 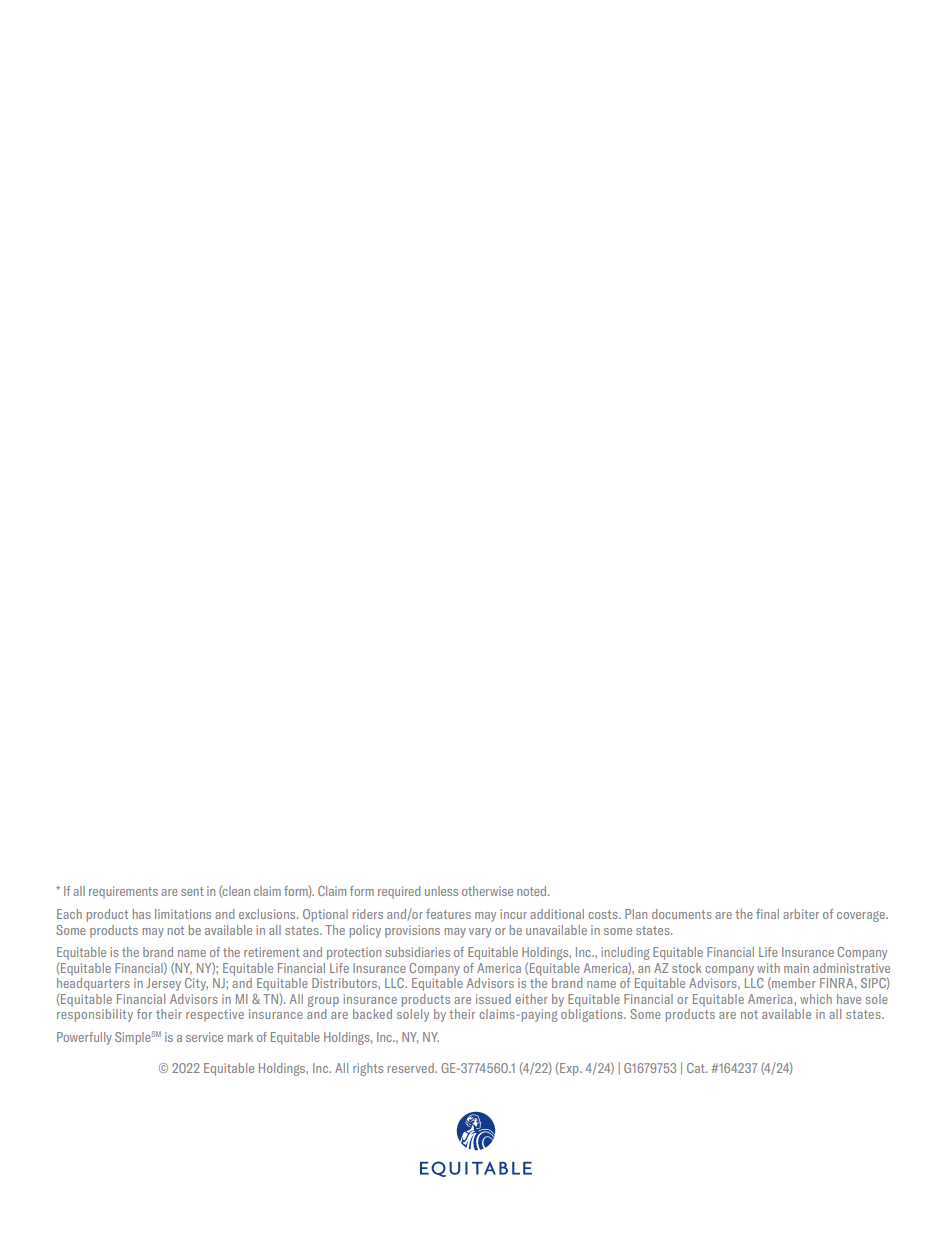 What do you see at coordinates (487, 891) in the screenshot?
I see `otherwise` at bounding box center [487, 891].
